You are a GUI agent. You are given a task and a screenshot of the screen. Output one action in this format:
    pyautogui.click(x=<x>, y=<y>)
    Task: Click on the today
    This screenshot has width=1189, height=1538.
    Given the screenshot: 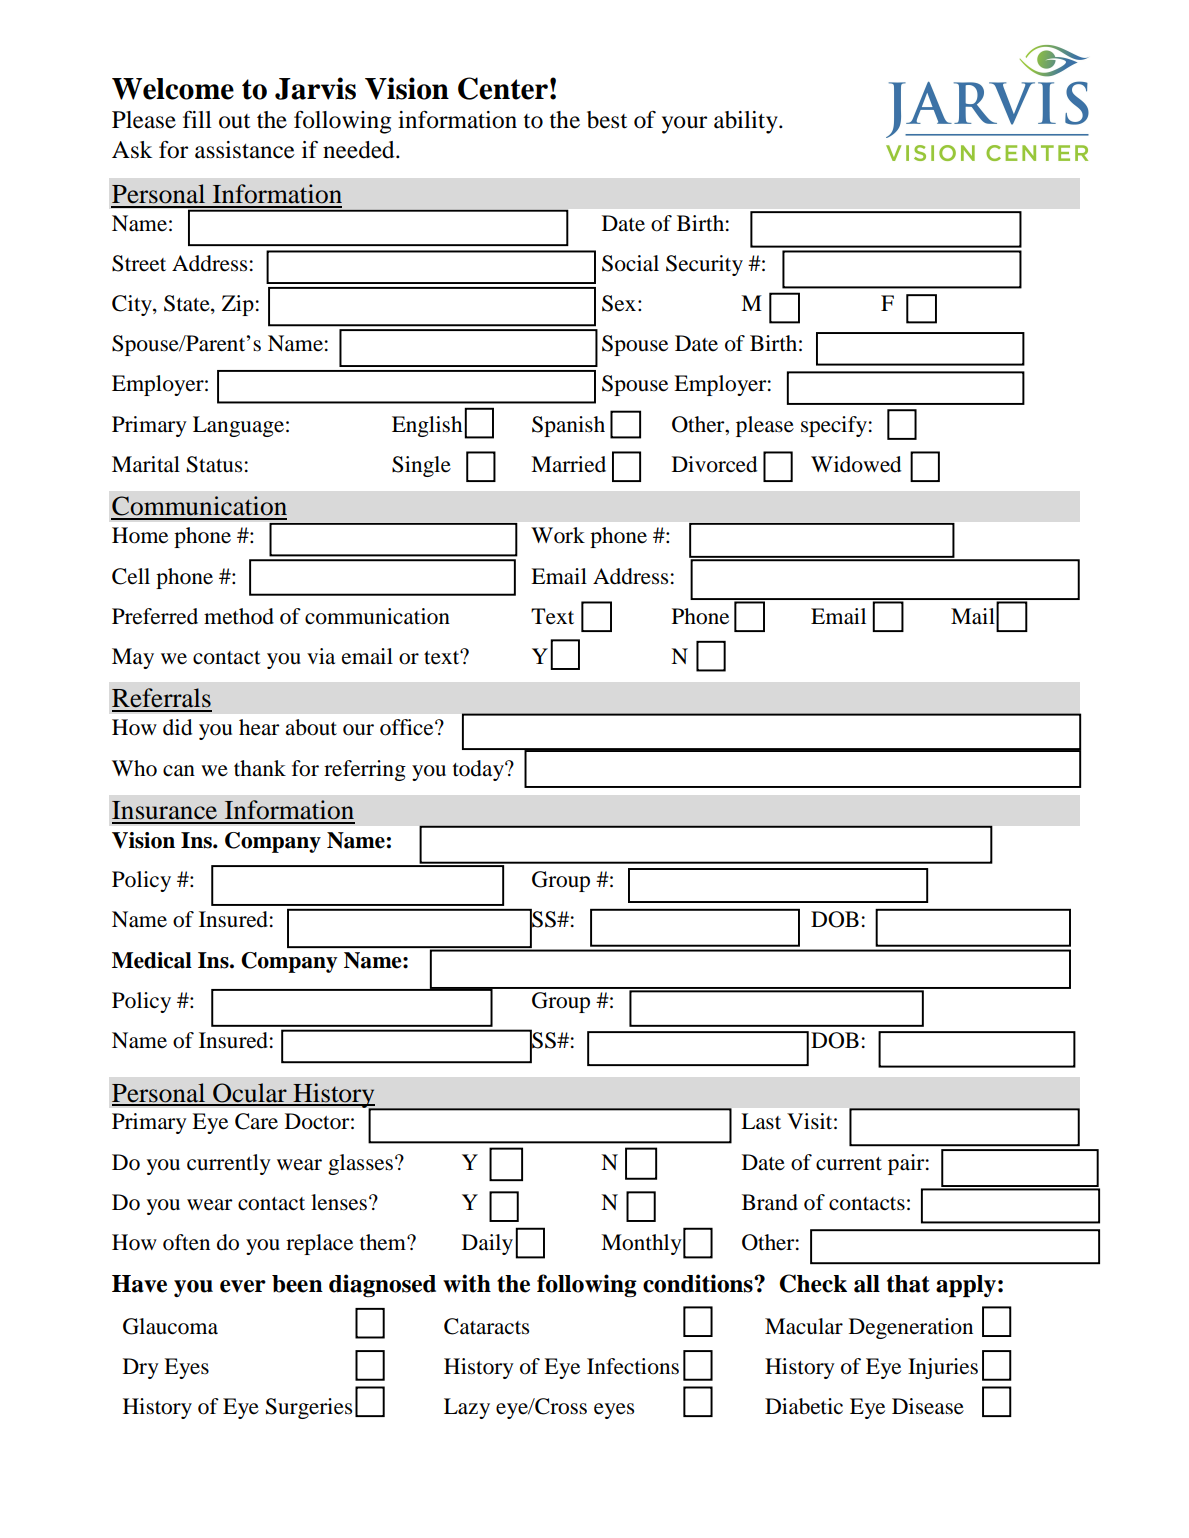 What is the action you would take?
    pyautogui.click(x=479, y=770)
